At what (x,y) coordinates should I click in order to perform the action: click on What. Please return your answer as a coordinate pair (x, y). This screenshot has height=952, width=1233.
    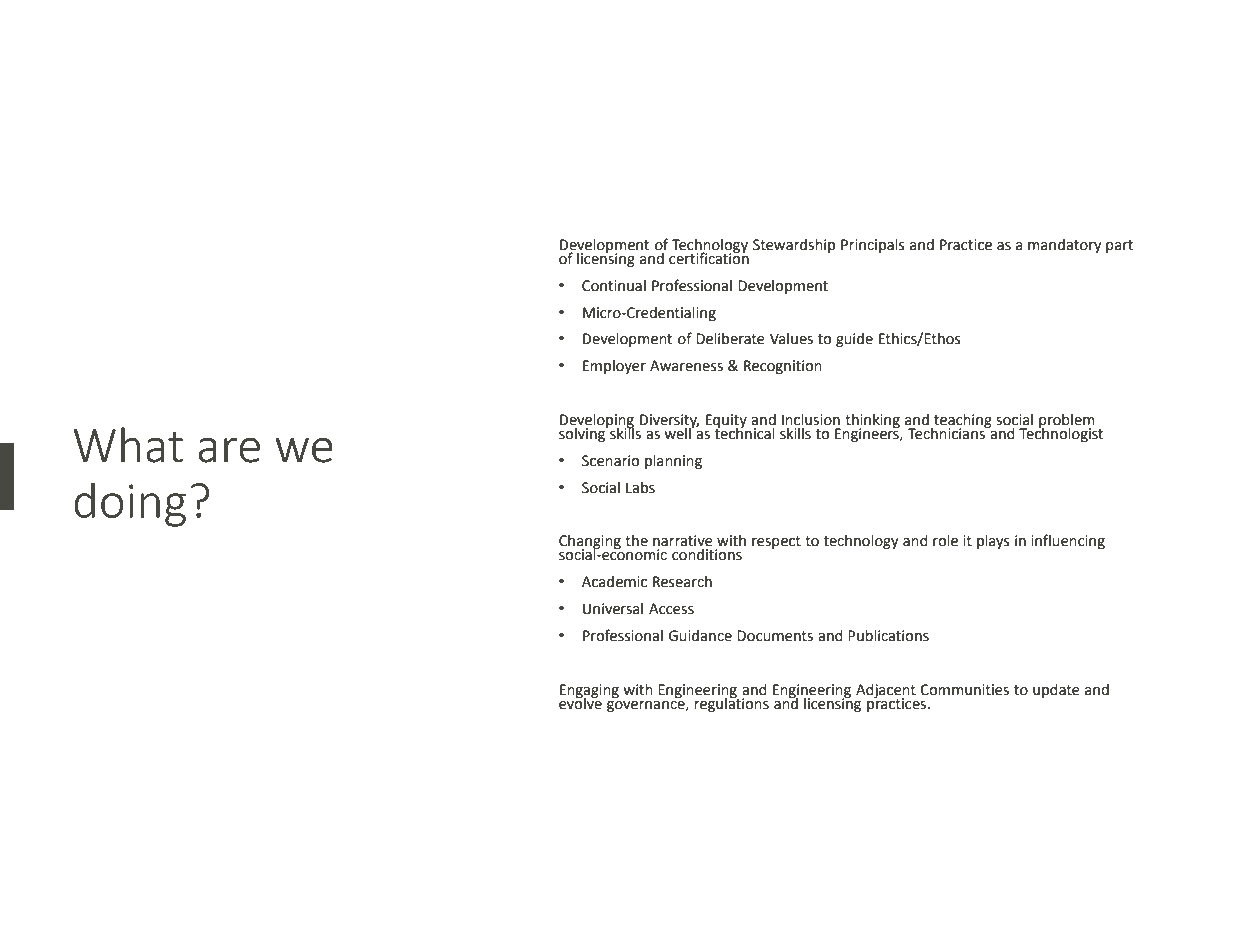
    Looking at the image, I should click on (128, 445).
